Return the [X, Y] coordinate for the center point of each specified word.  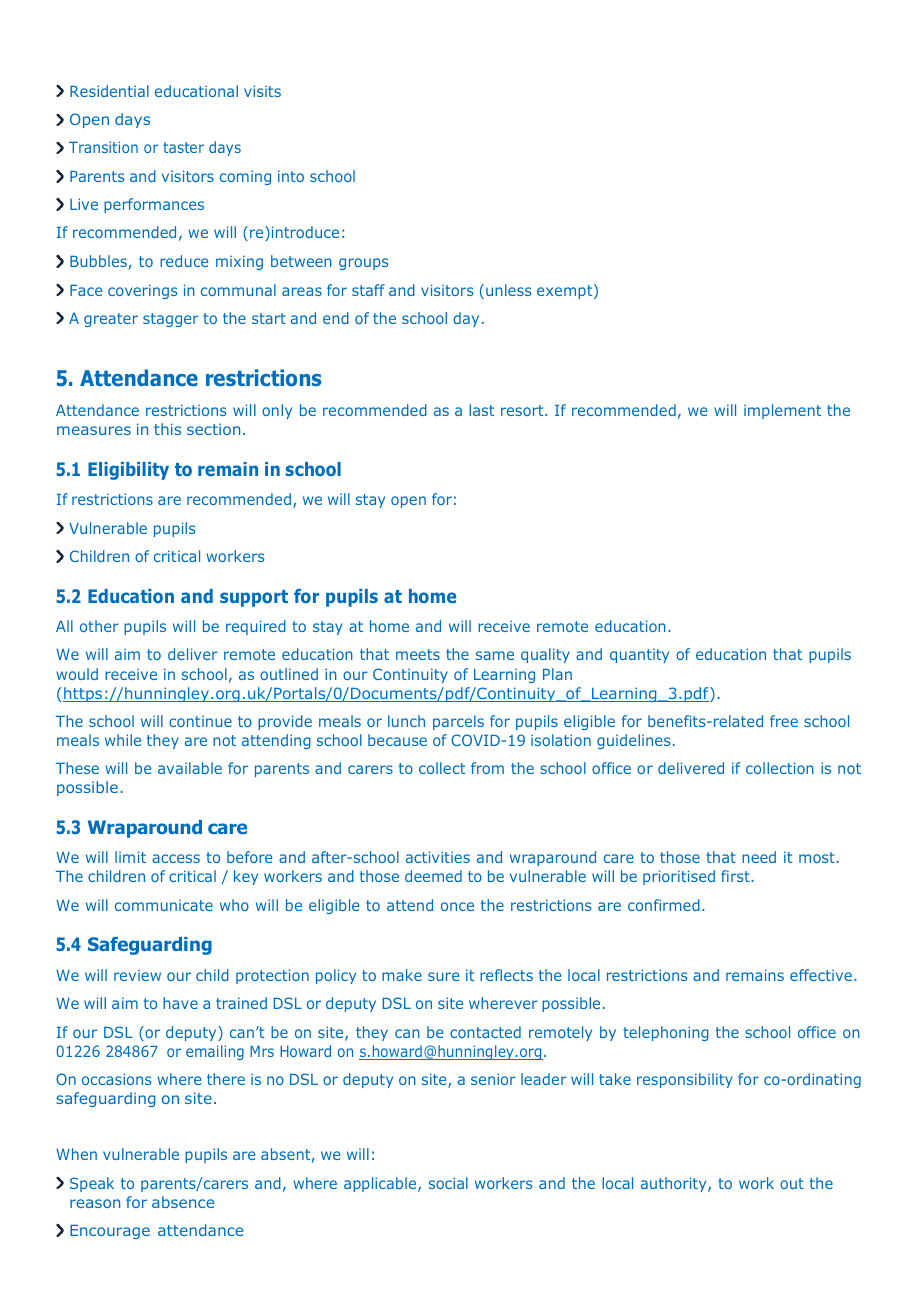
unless [508, 290]
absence [183, 1202]
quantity [639, 656]
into [291, 176]
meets [418, 654]
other [99, 626]
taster [183, 147]
